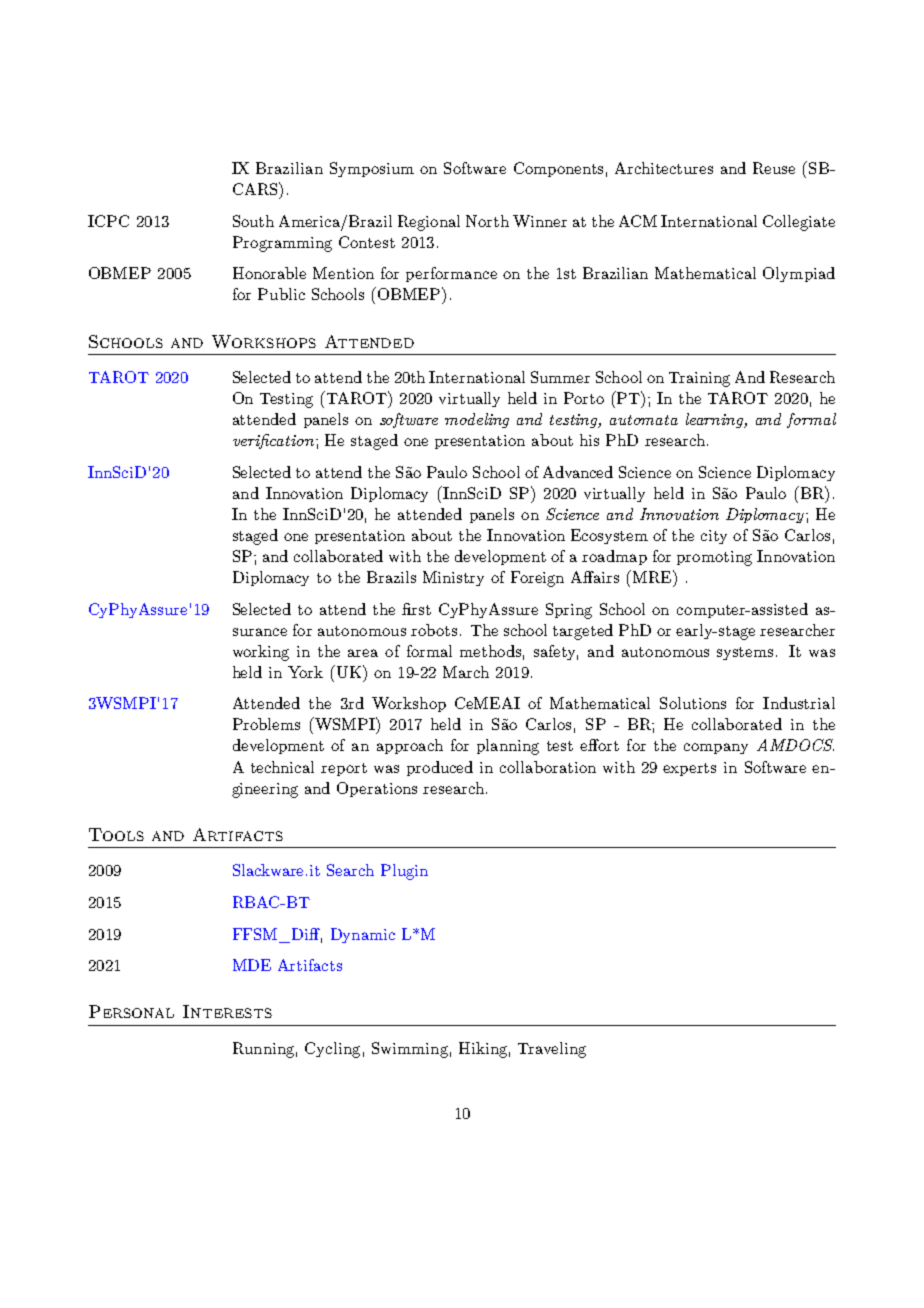  What do you see at coordinates (275, 441) in the image?
I see `verification` at bounding box center [275, 441].
